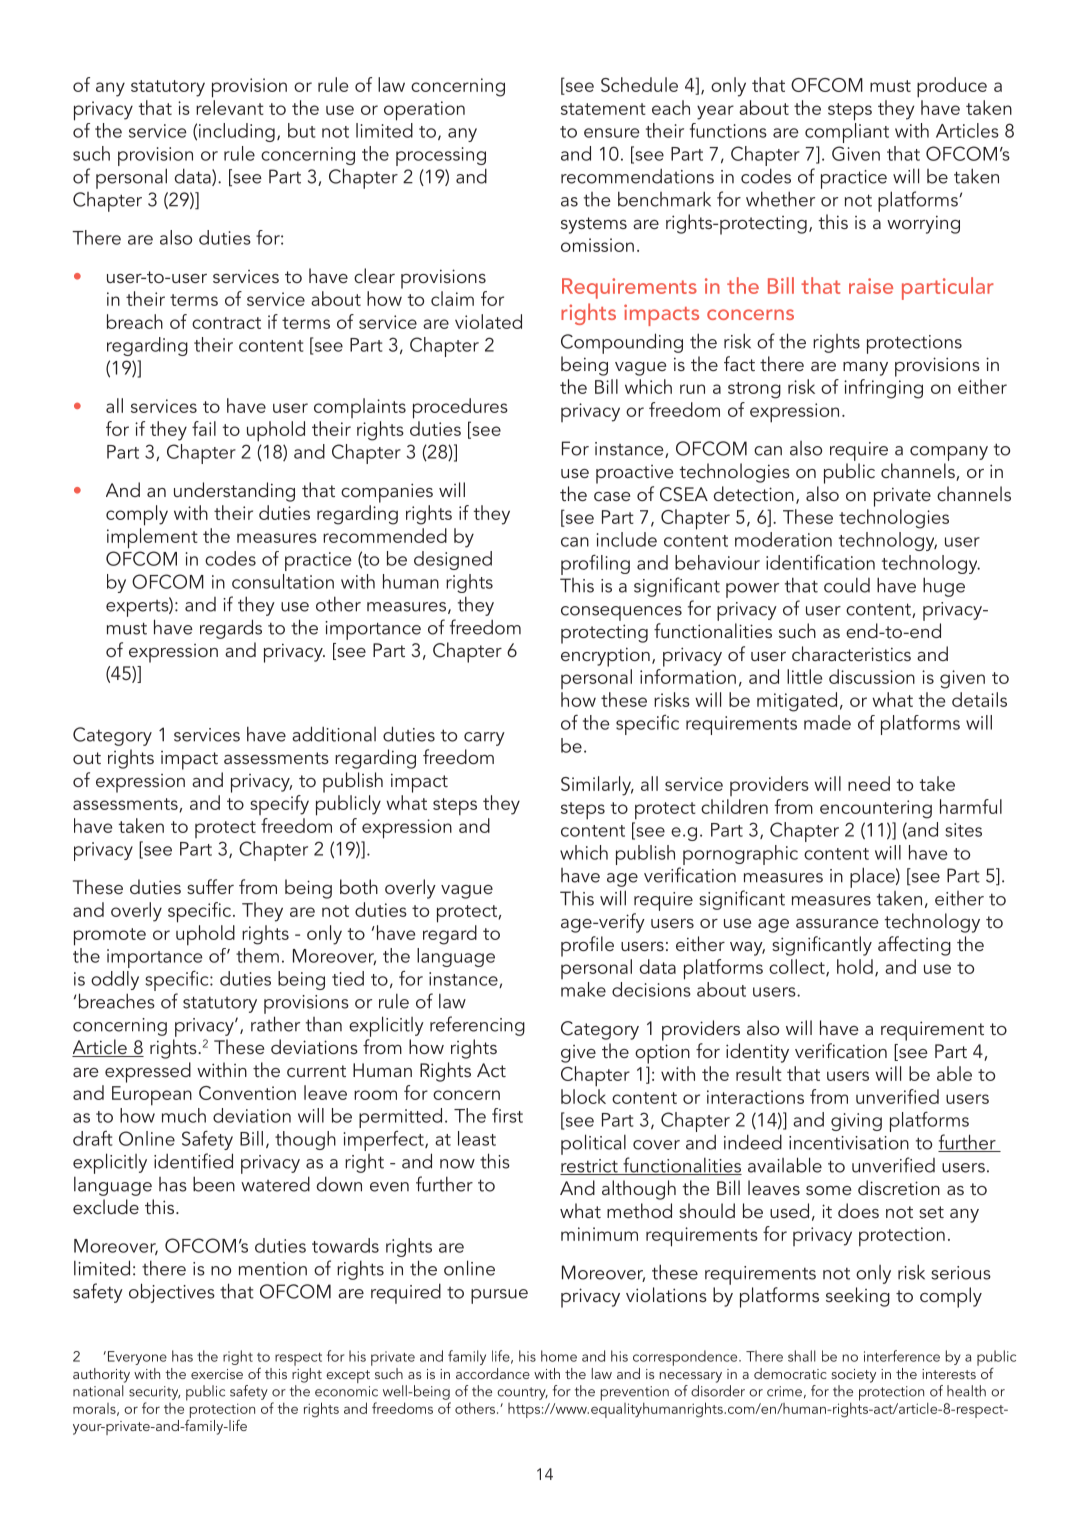 This document has height=1540, width=1089. I want to click on interference, so click(902, 1356).
